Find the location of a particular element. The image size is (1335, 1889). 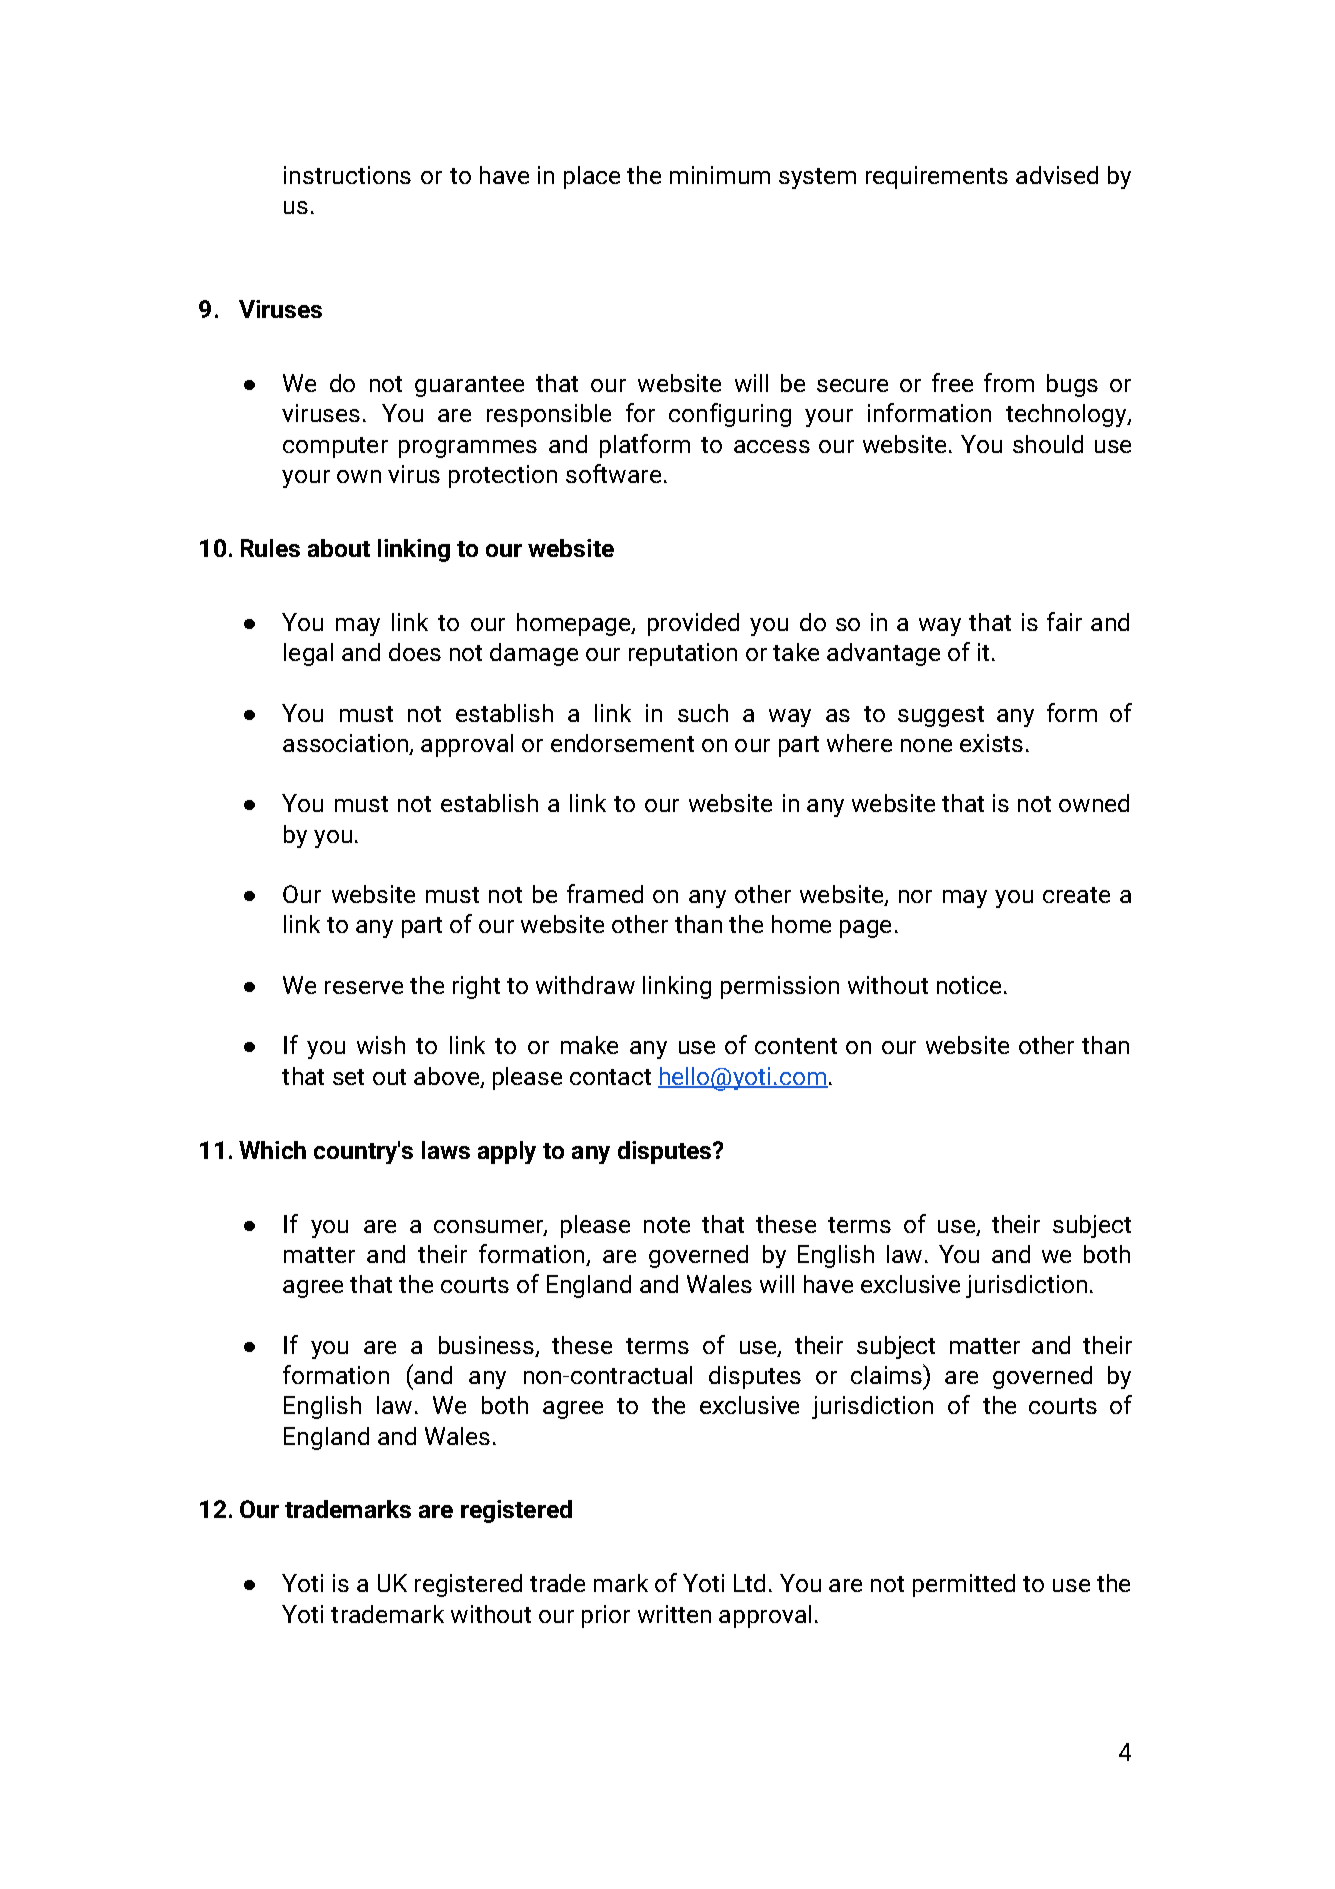

framed is located at coordinates (605, 893).
